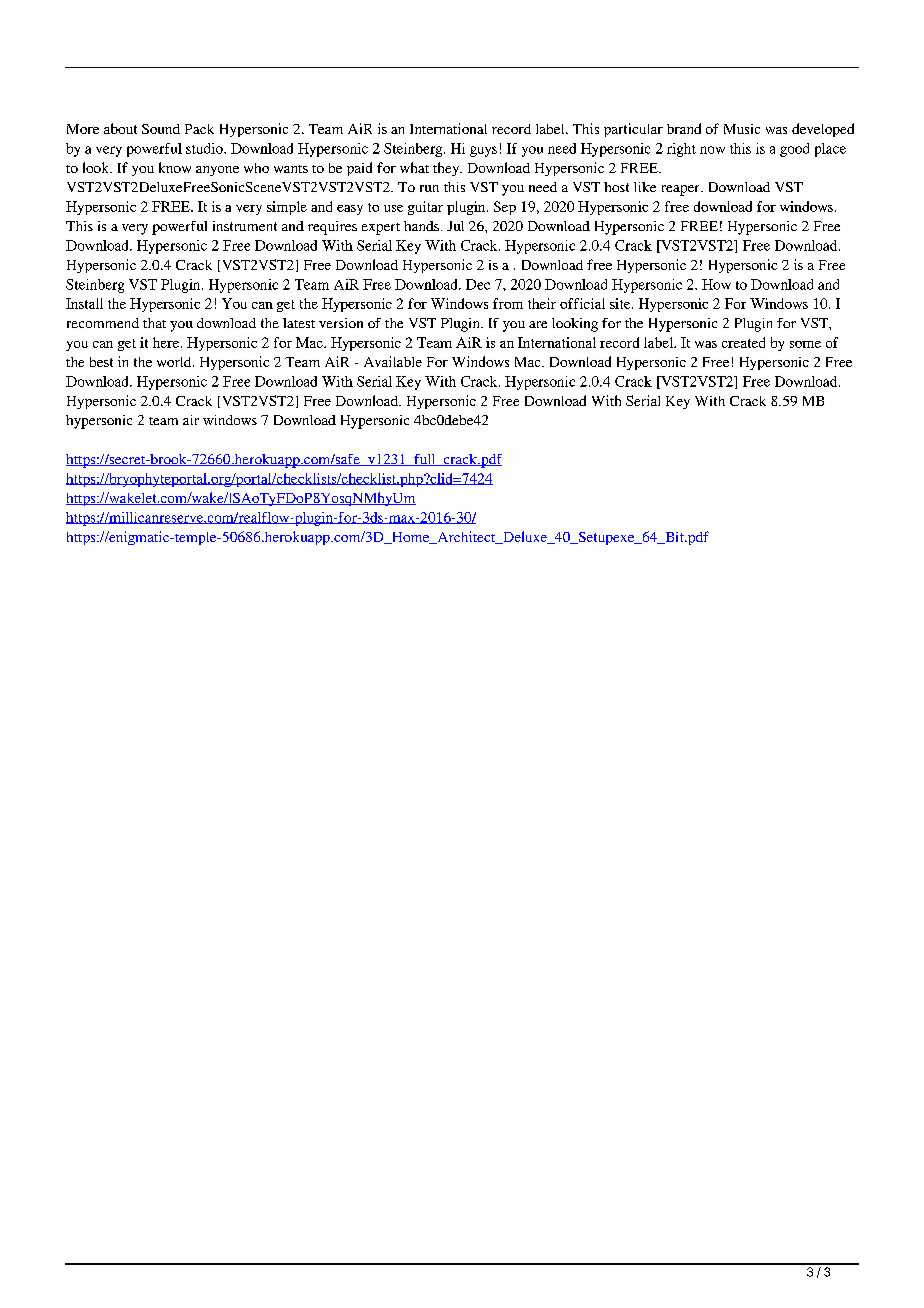 This image has width=924, height=1308. Describe the element at coordinates (483, 151) in the image. I see `guys` at that location.
